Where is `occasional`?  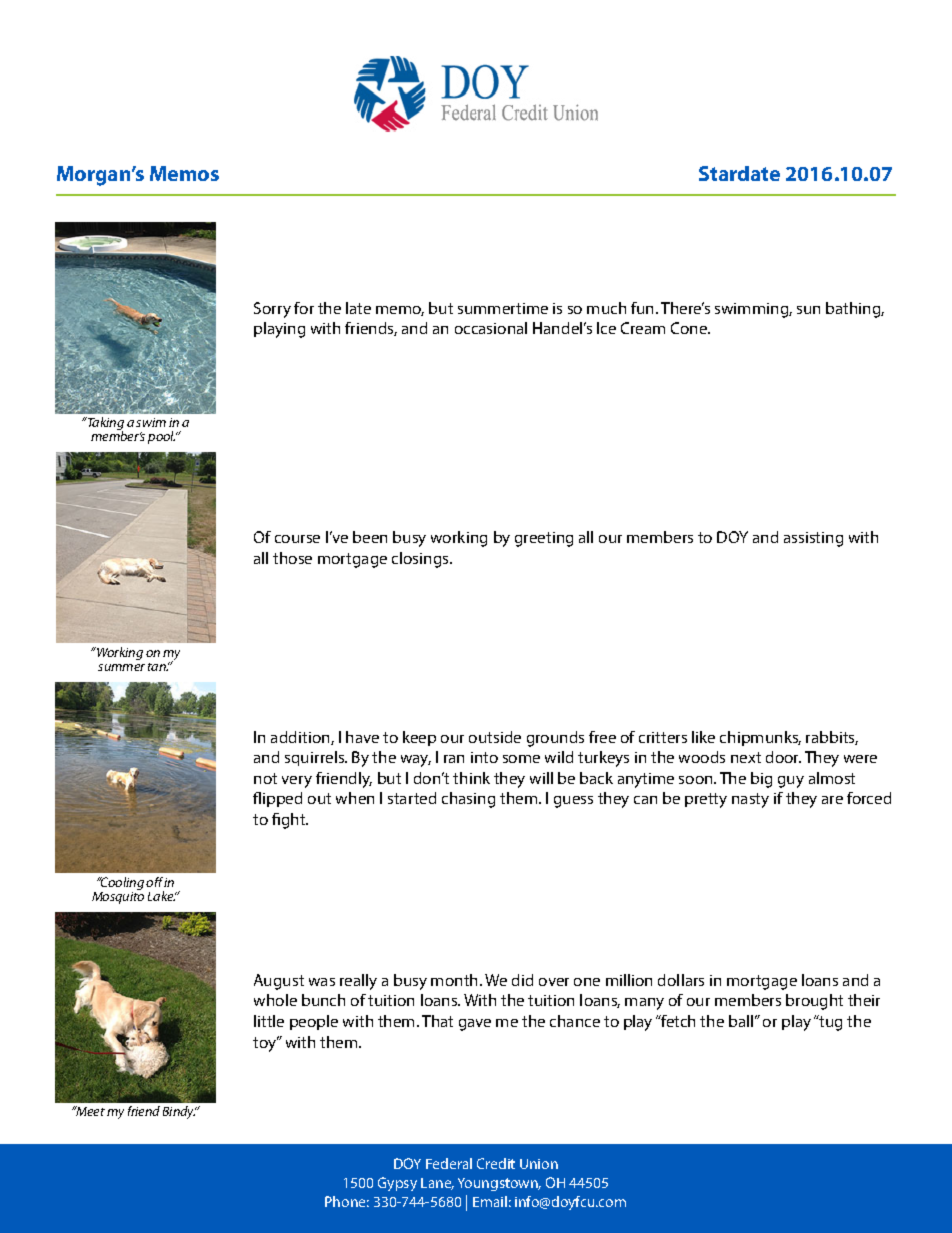 occasional is located at coordinates (491, 328).
